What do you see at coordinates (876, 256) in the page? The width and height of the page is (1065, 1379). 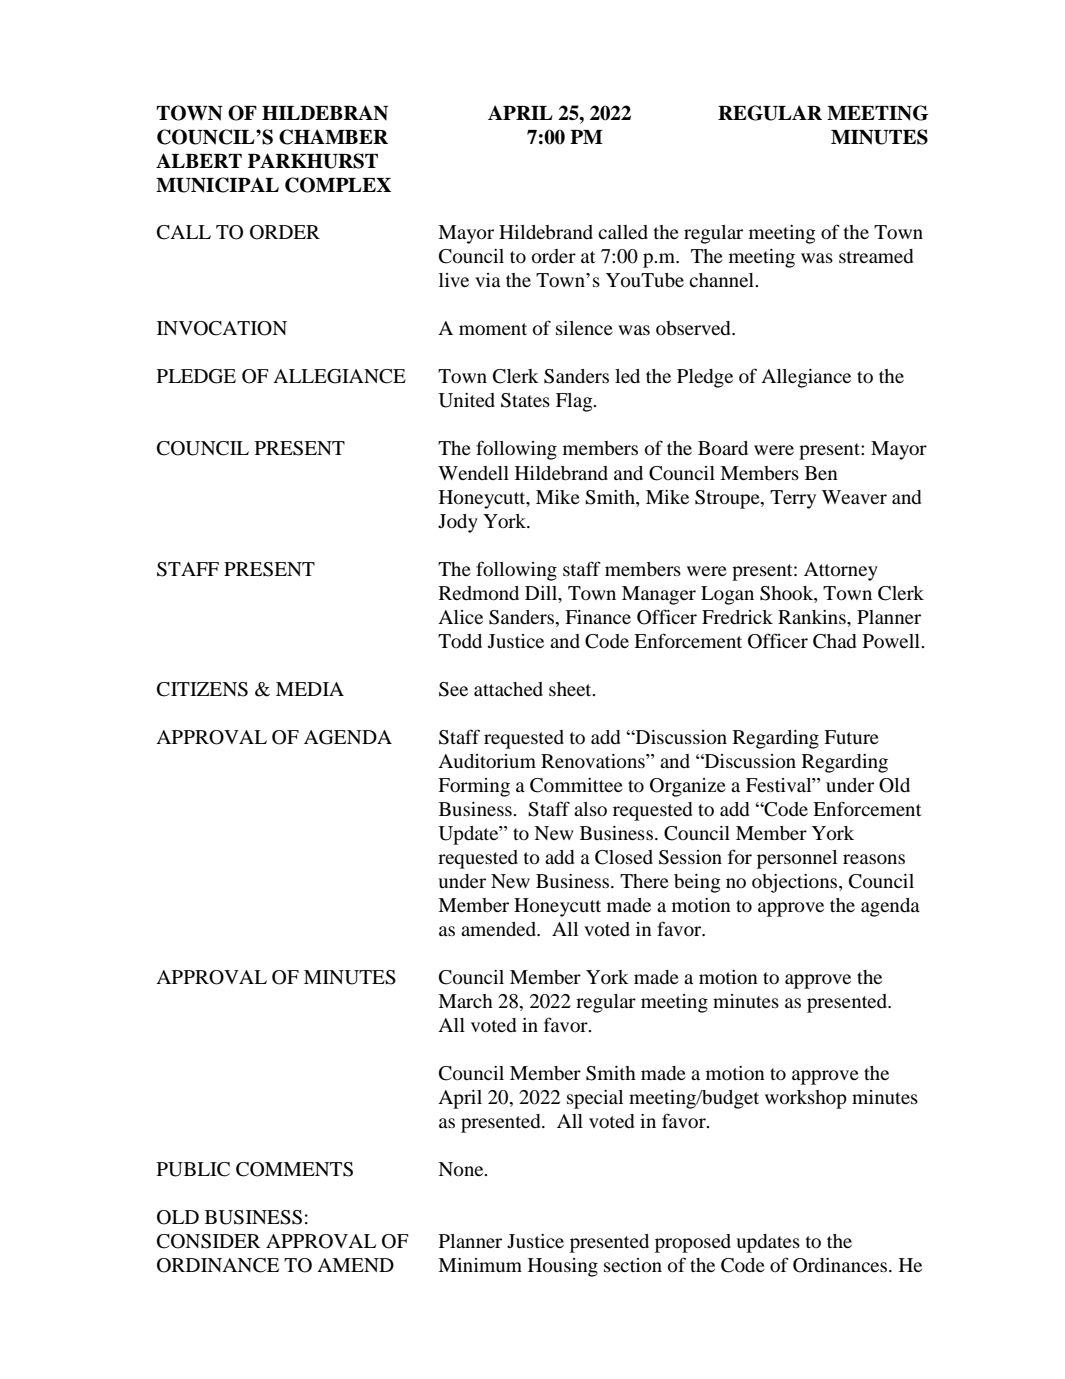 I see `streamed` at bounding box center [876, 256].
